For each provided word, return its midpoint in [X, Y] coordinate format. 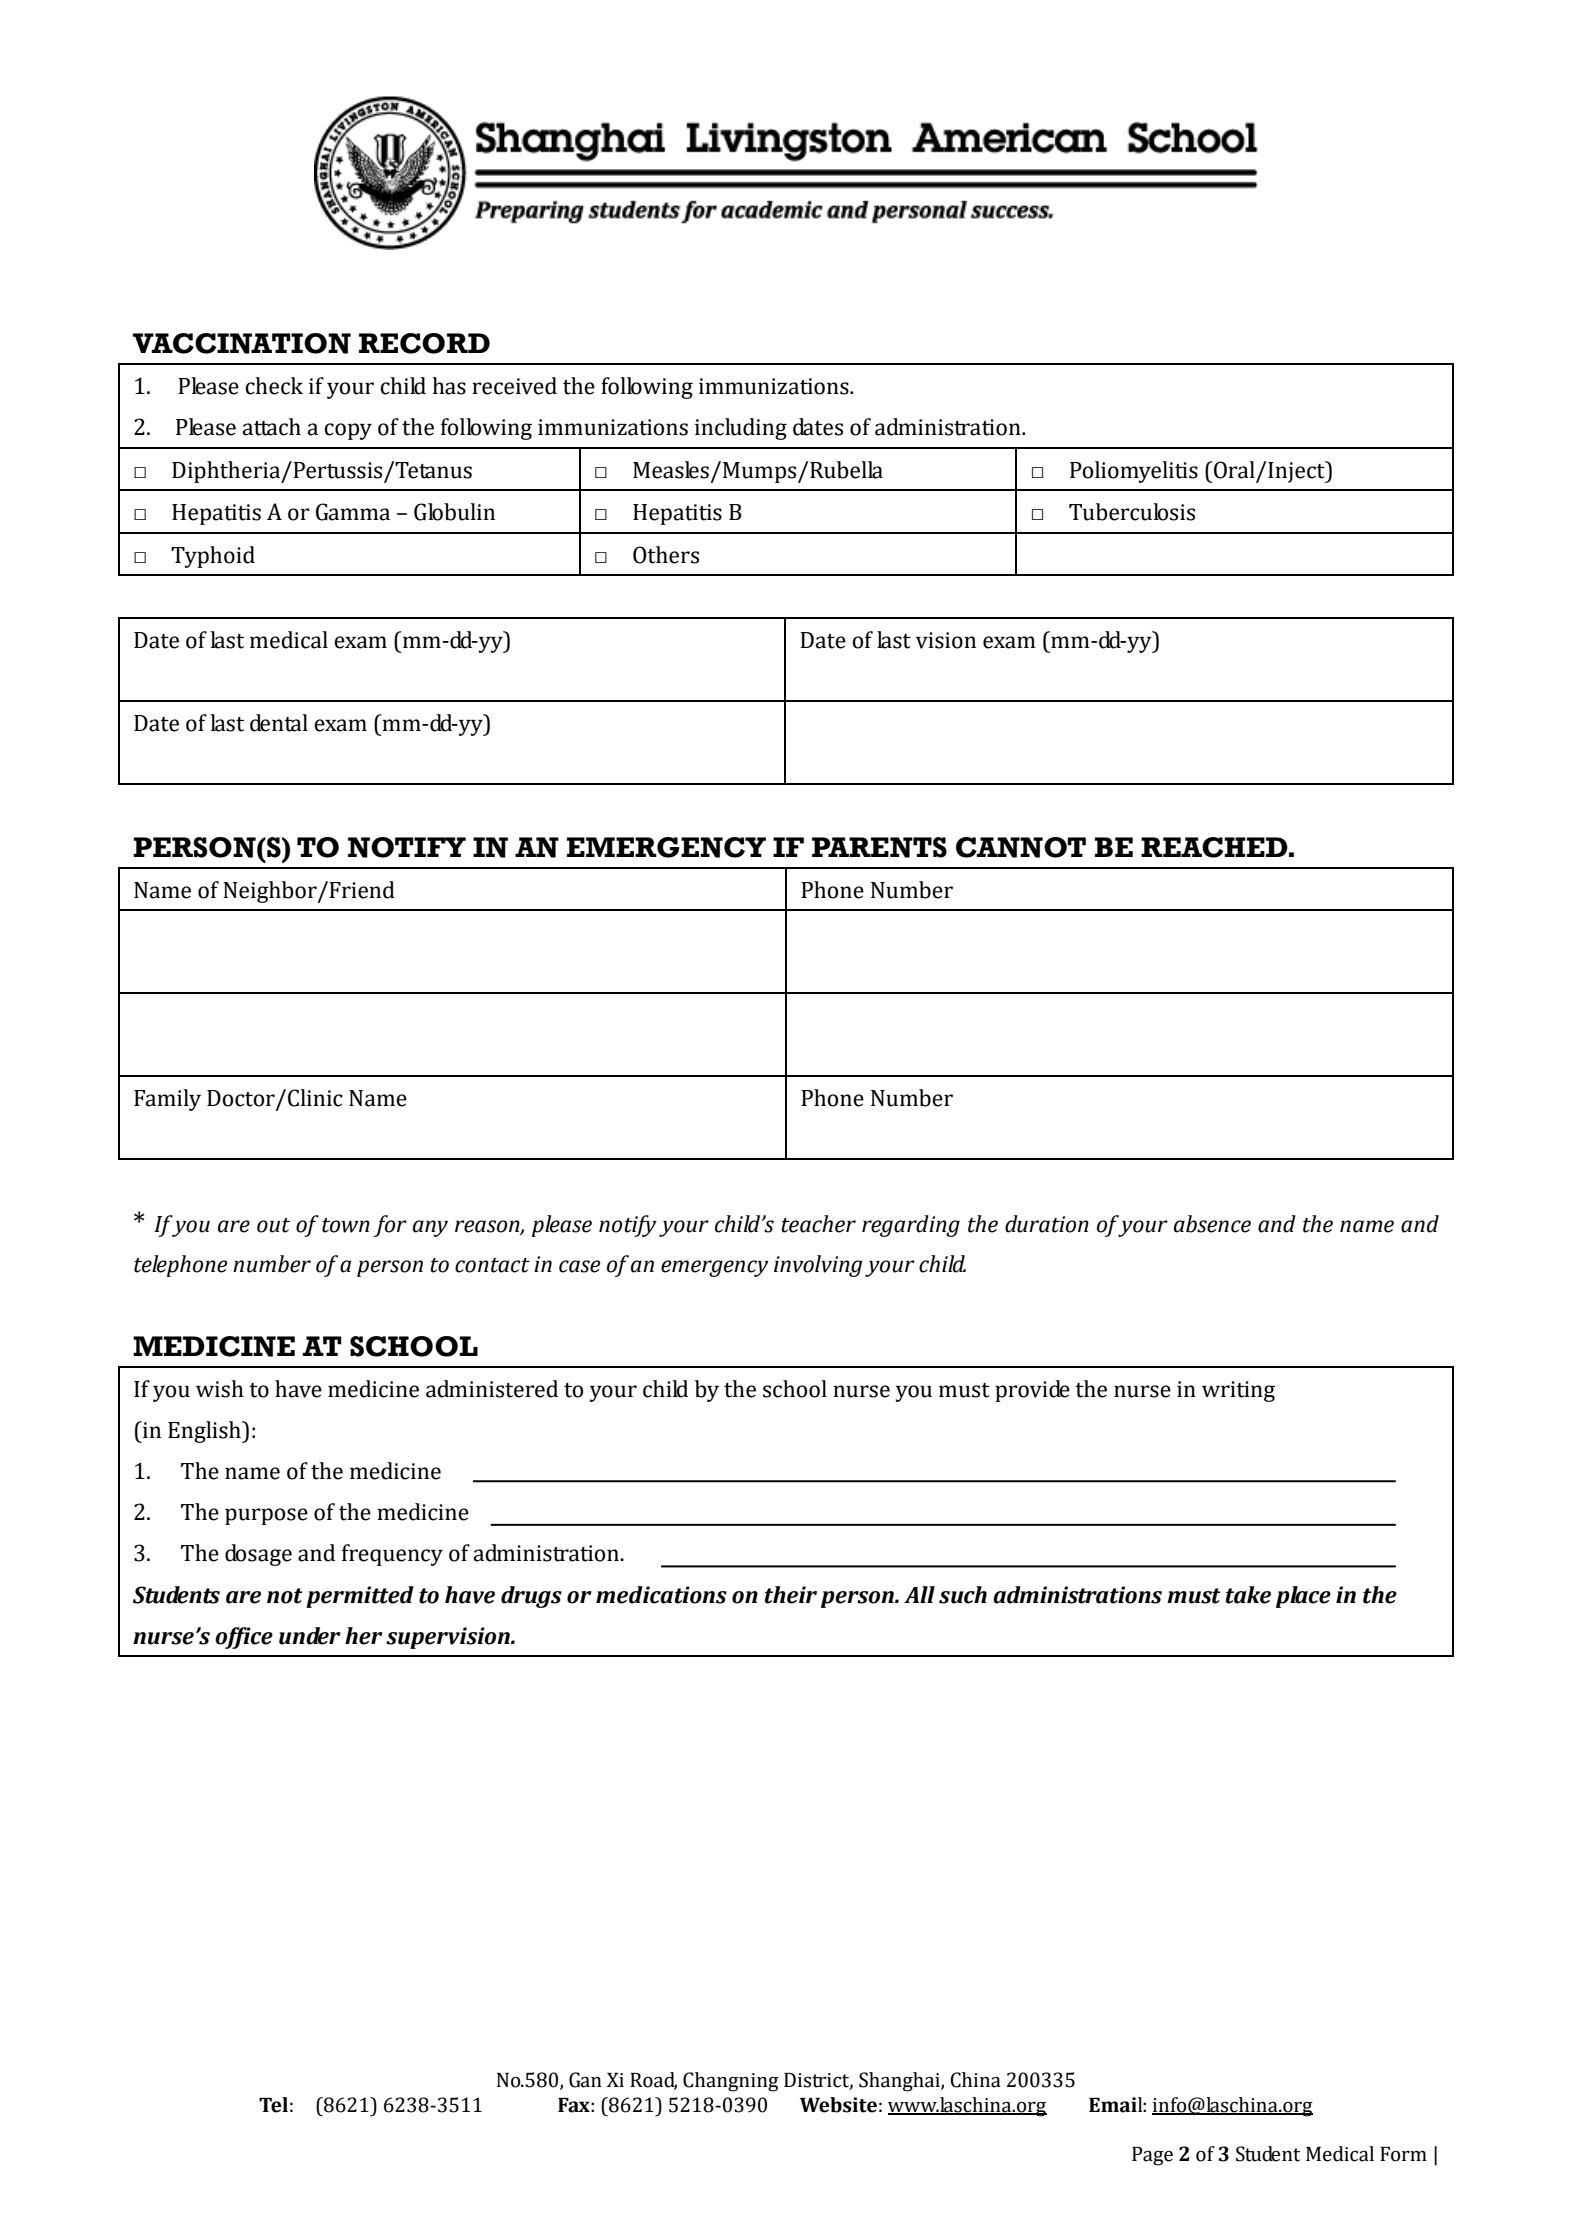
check [274, 386]
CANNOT [1021, 847]
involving [818, 1266]
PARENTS [879, 847]
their [791, 1595]
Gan [585, 2080]
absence [1212, 1224]
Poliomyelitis [1134, 472]
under [310, 1636]
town [346, 1225]
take [1248, 1595]
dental [279, 723]
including [741, 429]
